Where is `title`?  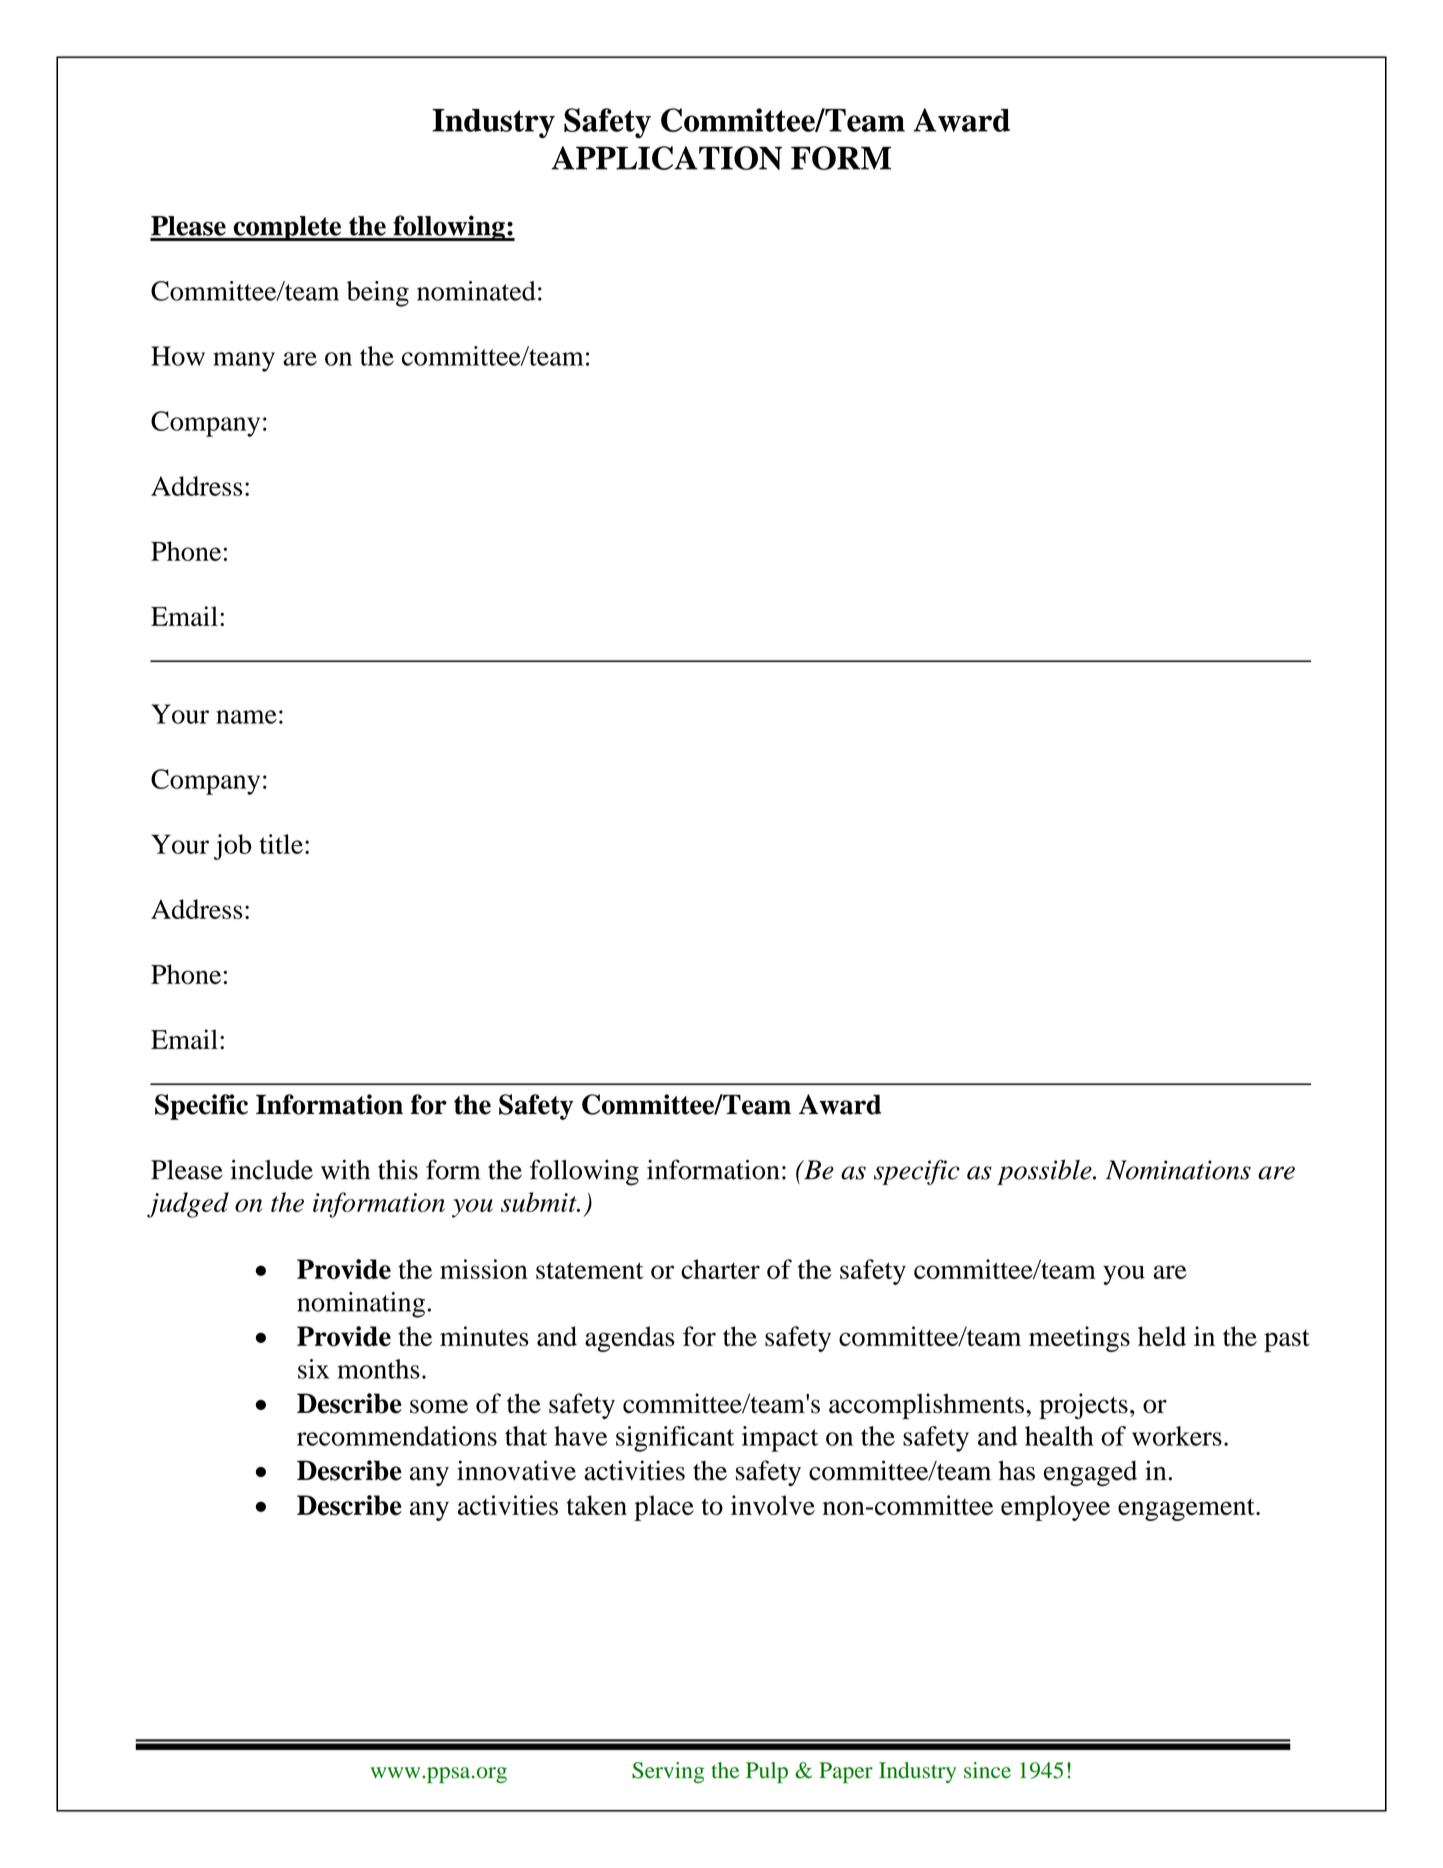 title is located at coordinates (281, 844).
